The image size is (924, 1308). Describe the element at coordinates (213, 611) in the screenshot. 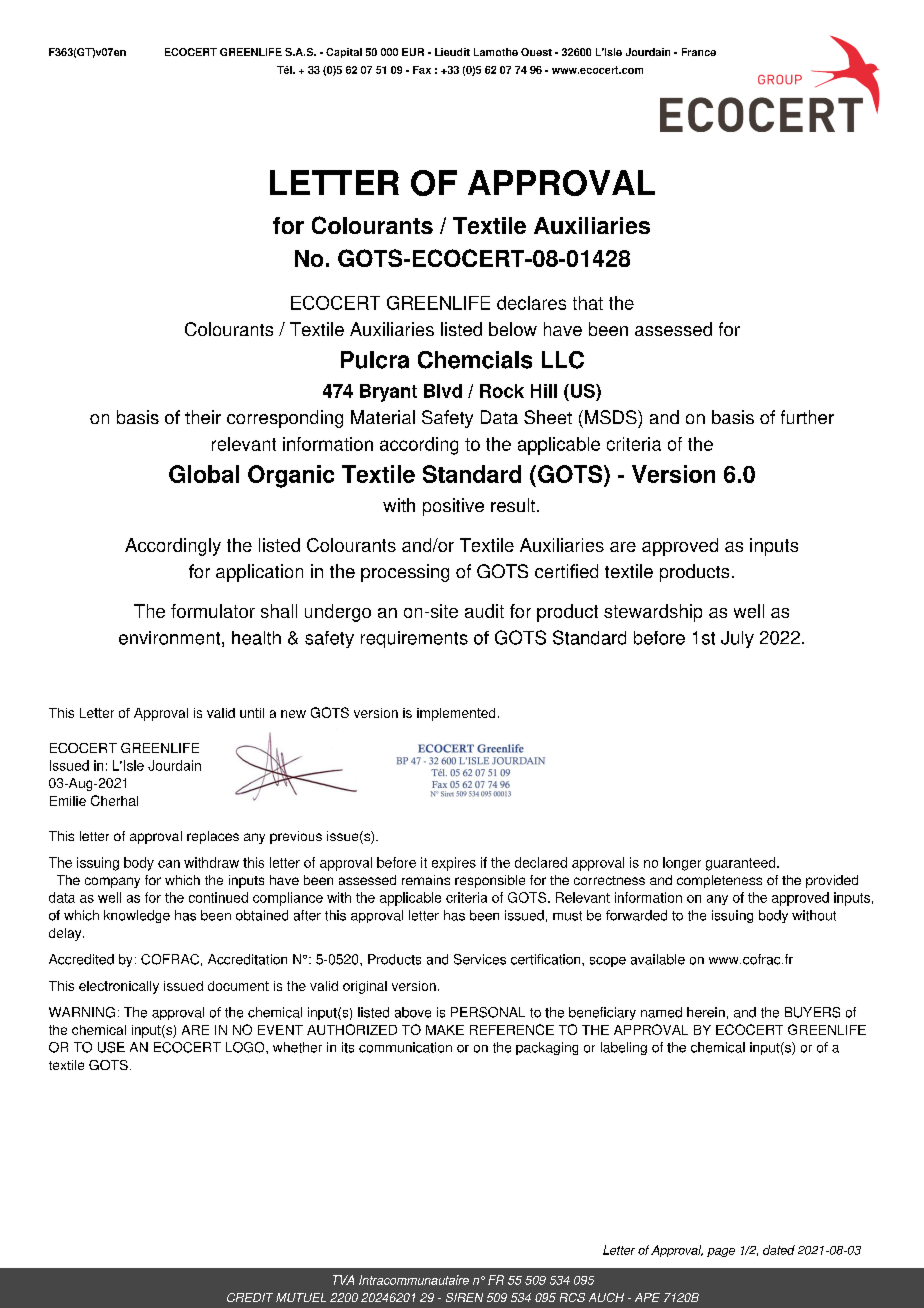

I see `formulator` at that location.
